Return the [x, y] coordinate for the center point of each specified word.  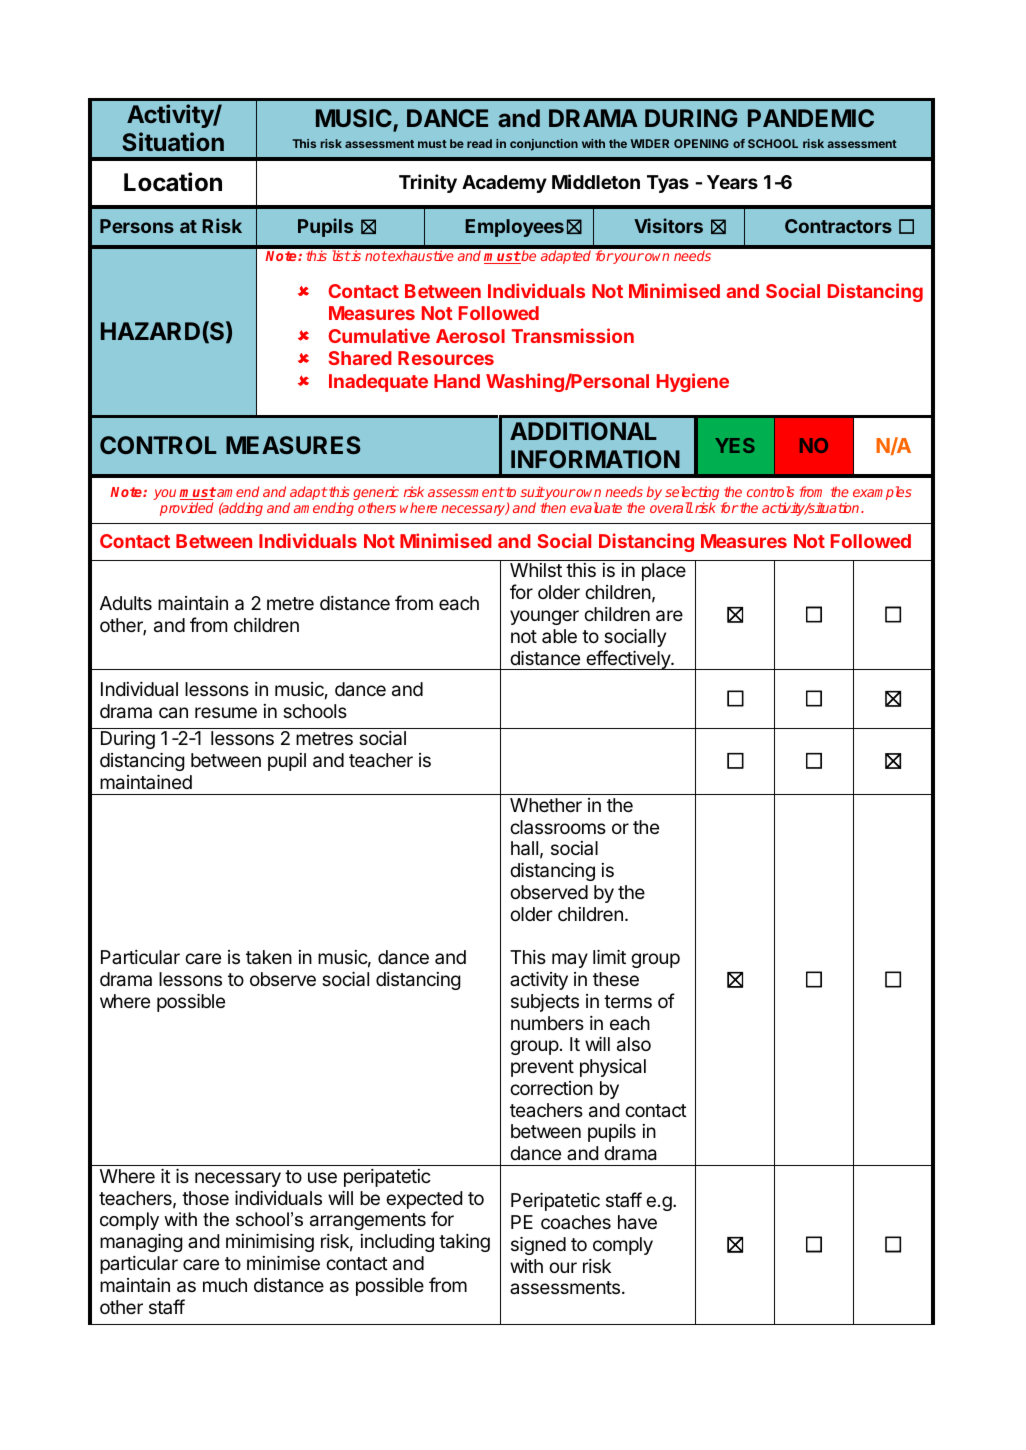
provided [186, 509]
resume [226, 712]
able [559, 636]
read [479, 143]
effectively [628, 660]
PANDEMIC [811, 118]
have [637, 1222]
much [225, 1285]
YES [735, 445]
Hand [457, 381]
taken [269, 957]
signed [538, 1245]
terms [628, 1001]
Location [173, 182]
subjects [545, 1002]
